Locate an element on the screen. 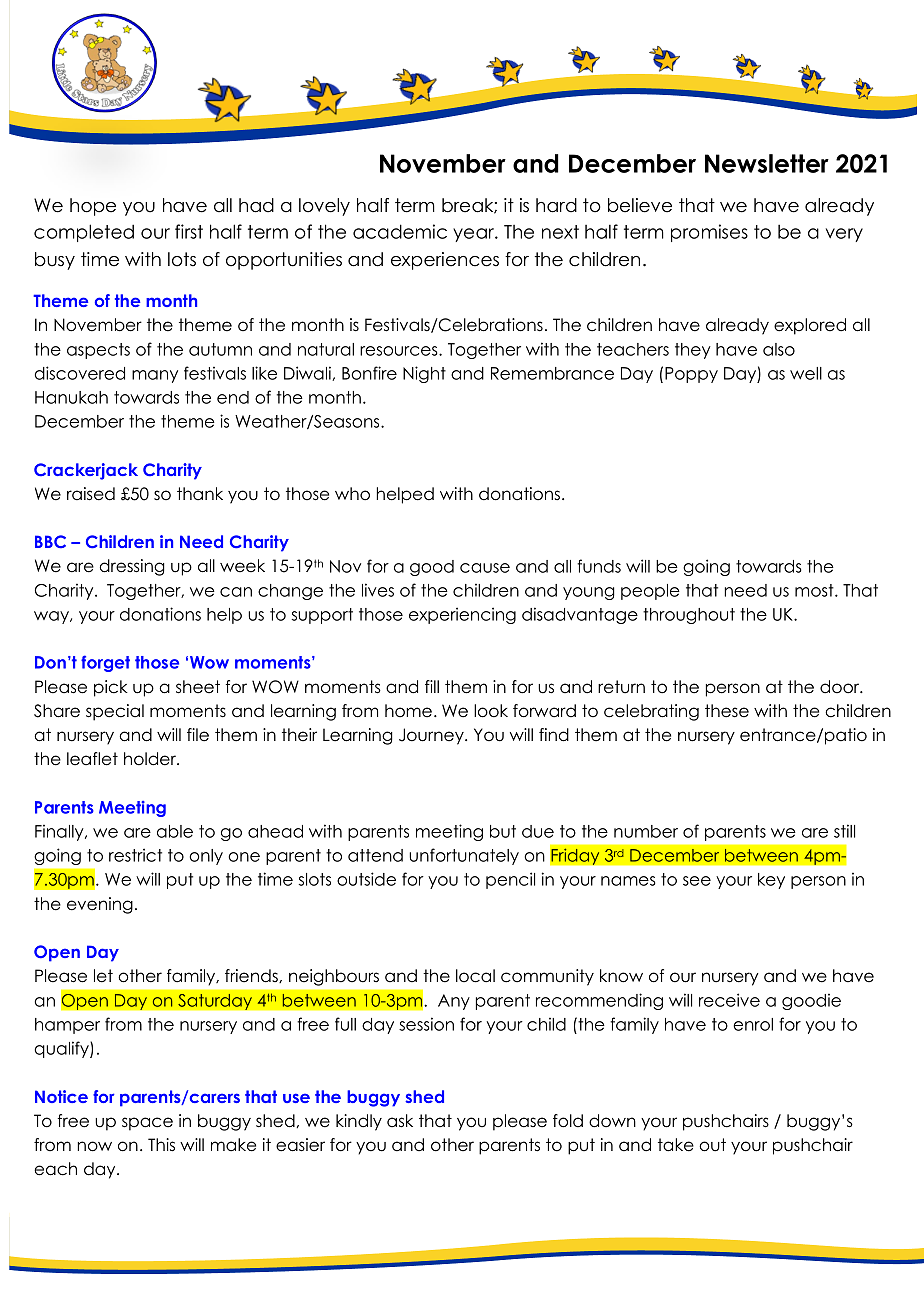 The width and height of the screenshot is (924, 1309). academic is located at coordinates (400, 231).
